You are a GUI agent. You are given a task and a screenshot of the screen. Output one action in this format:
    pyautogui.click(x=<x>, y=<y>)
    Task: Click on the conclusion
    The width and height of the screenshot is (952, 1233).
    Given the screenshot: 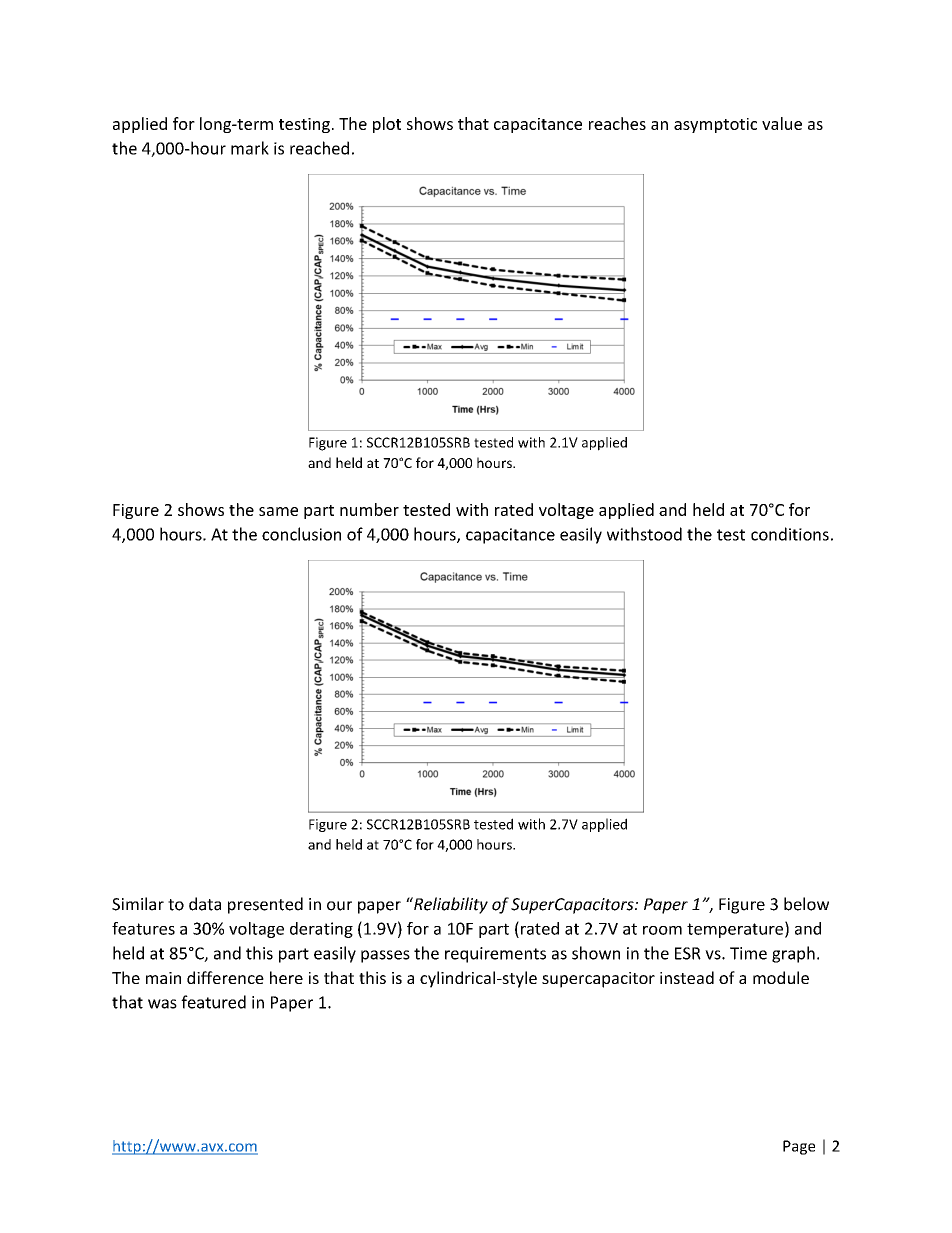 What is the action you would take?
    pyautogui.click(x=301, y=534)
